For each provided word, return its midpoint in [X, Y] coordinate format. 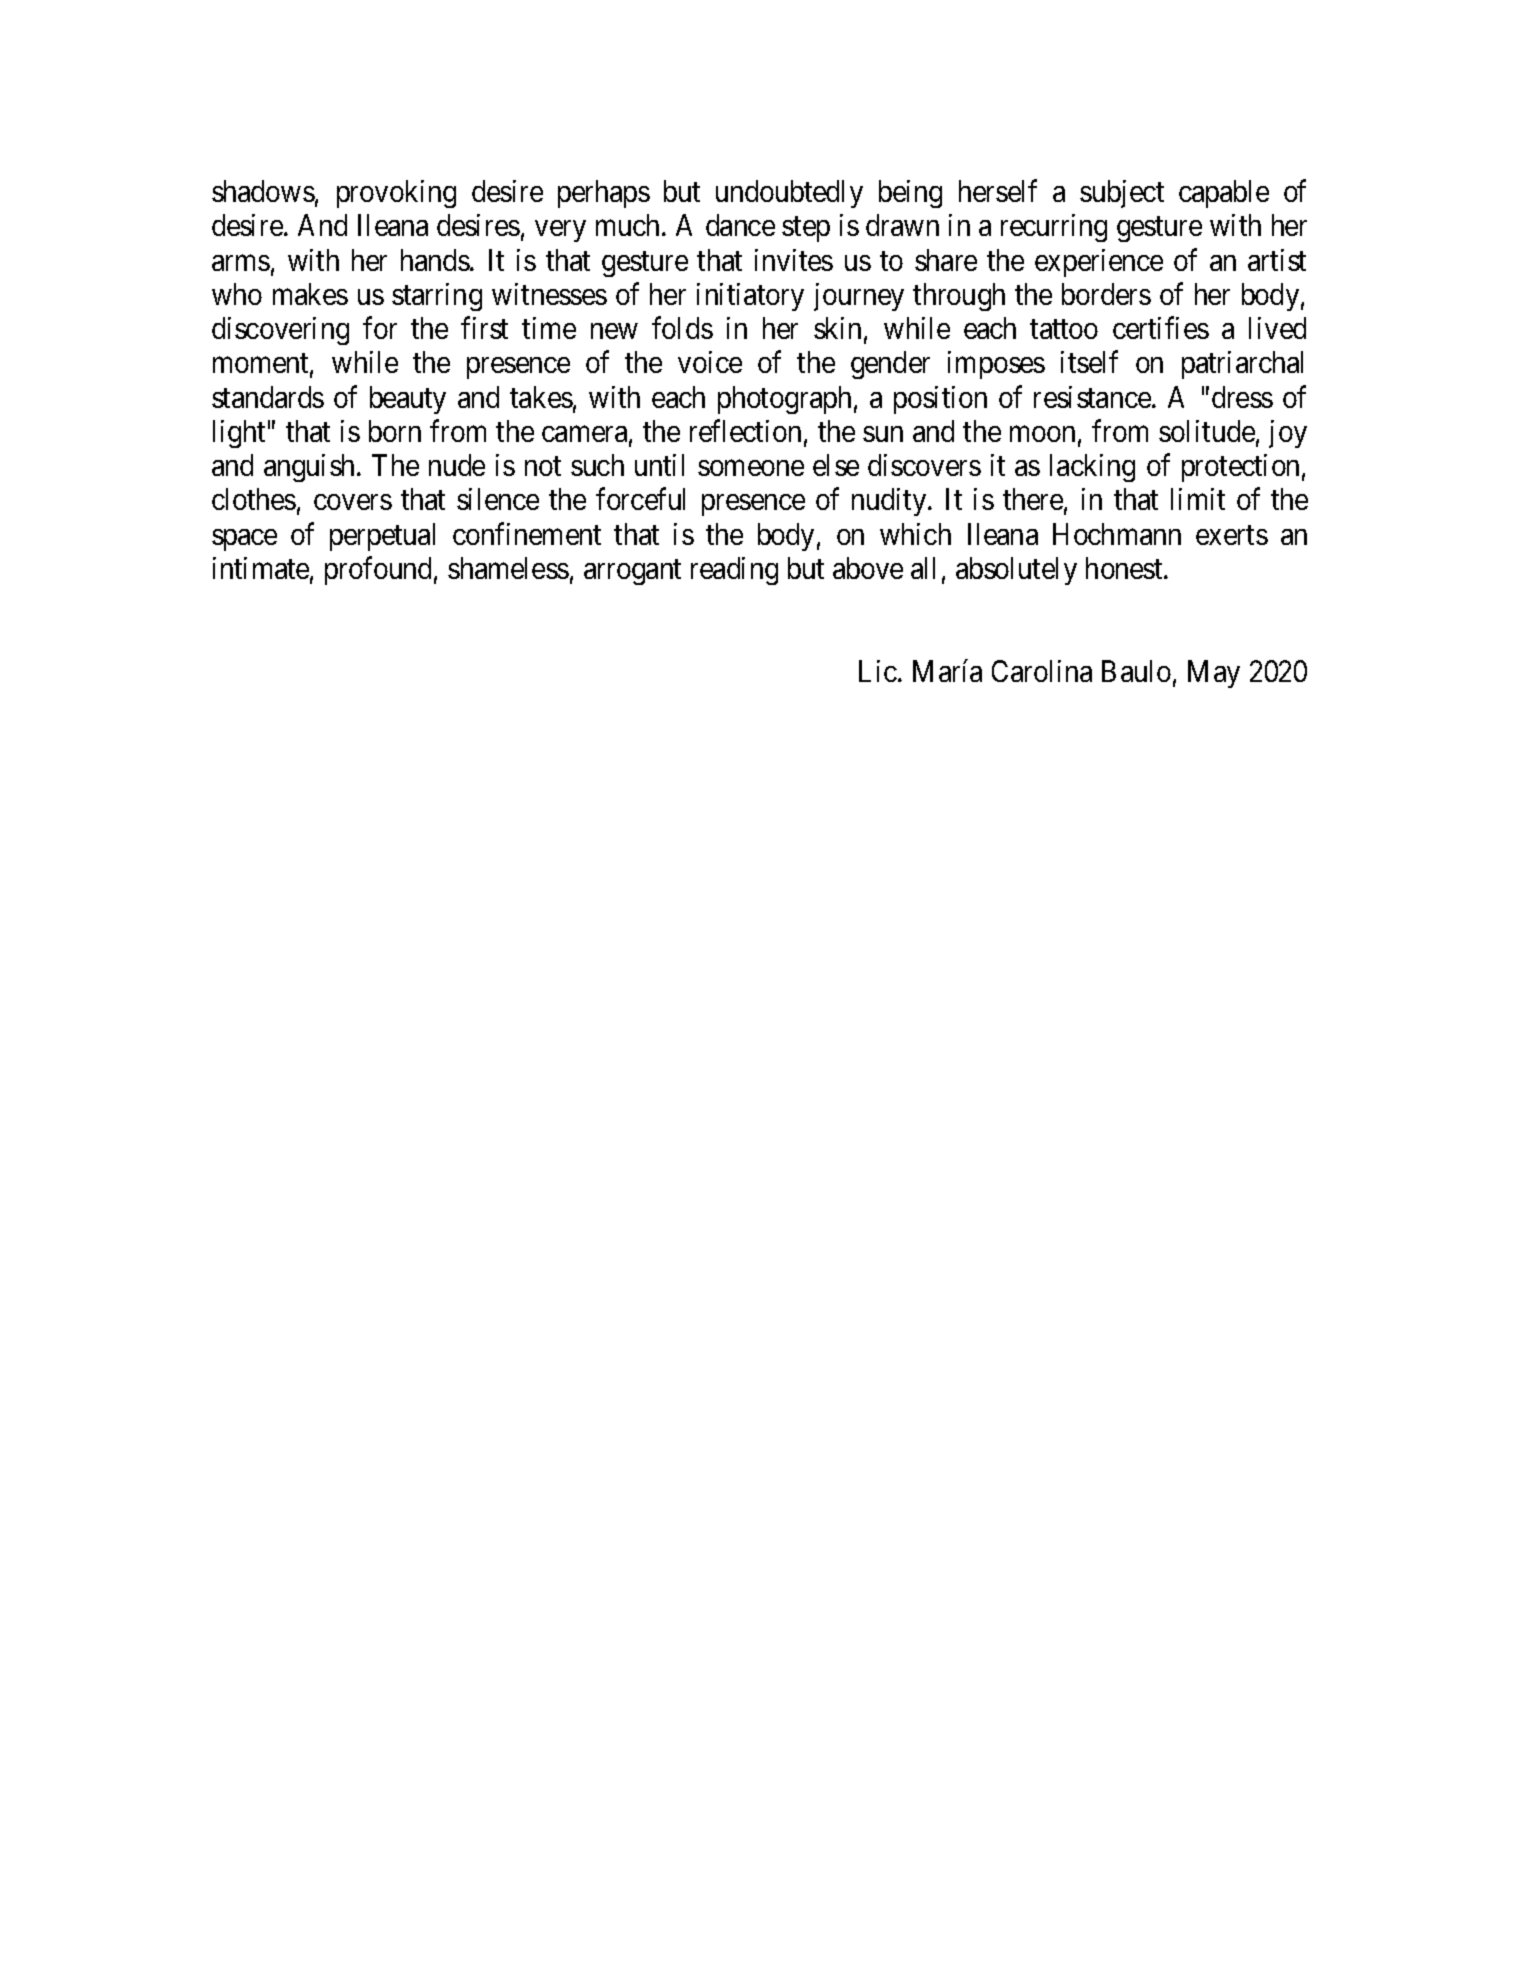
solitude [1207, 431]
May [1214, 674]
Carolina [1042, 671]
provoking [396, 194]
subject [1122, 194]
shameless [508, 568]
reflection [745, 431]
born [395, 431]
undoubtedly [789, 194]
